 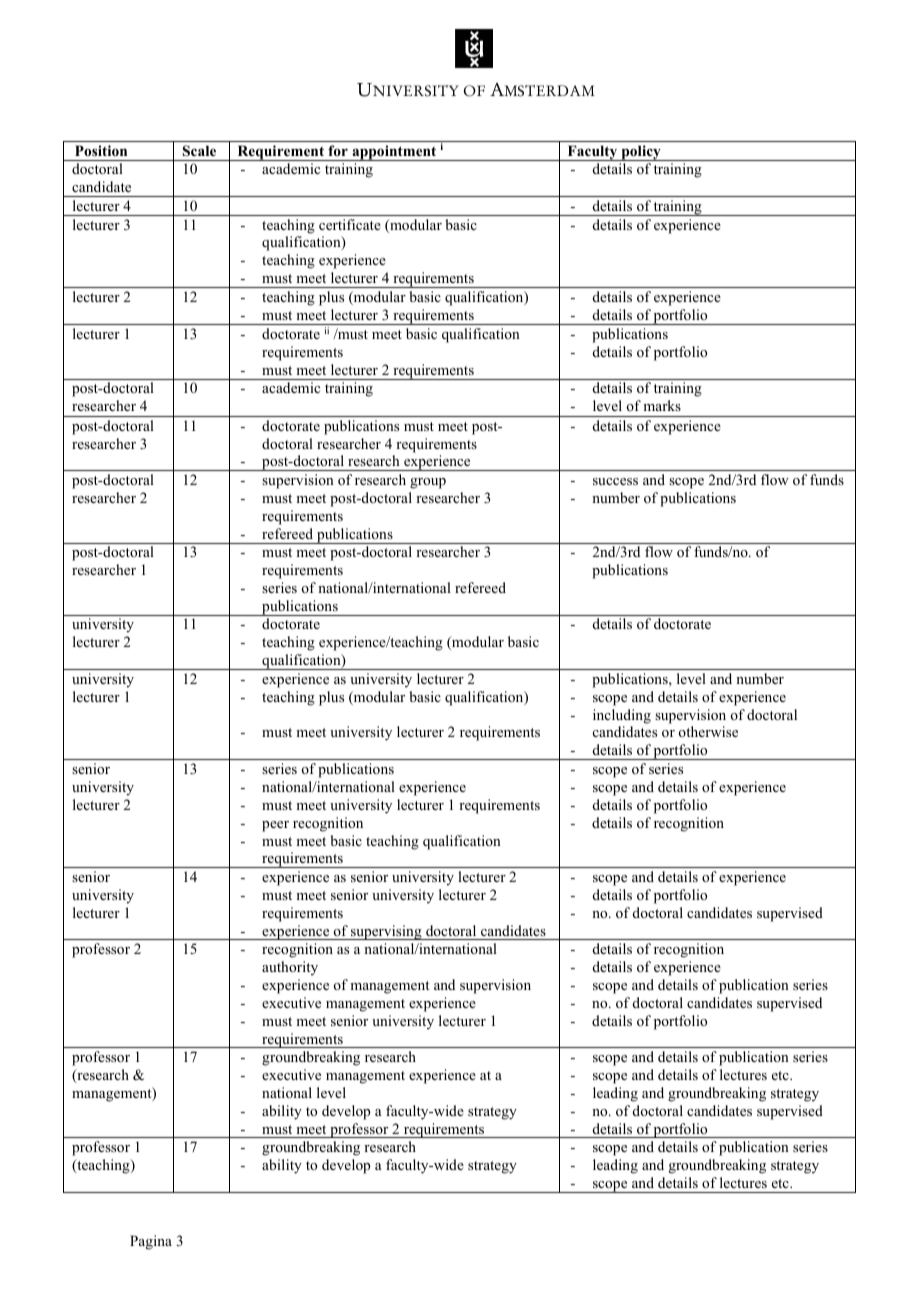 I want to click on marks, so click(x=662, y=405).
